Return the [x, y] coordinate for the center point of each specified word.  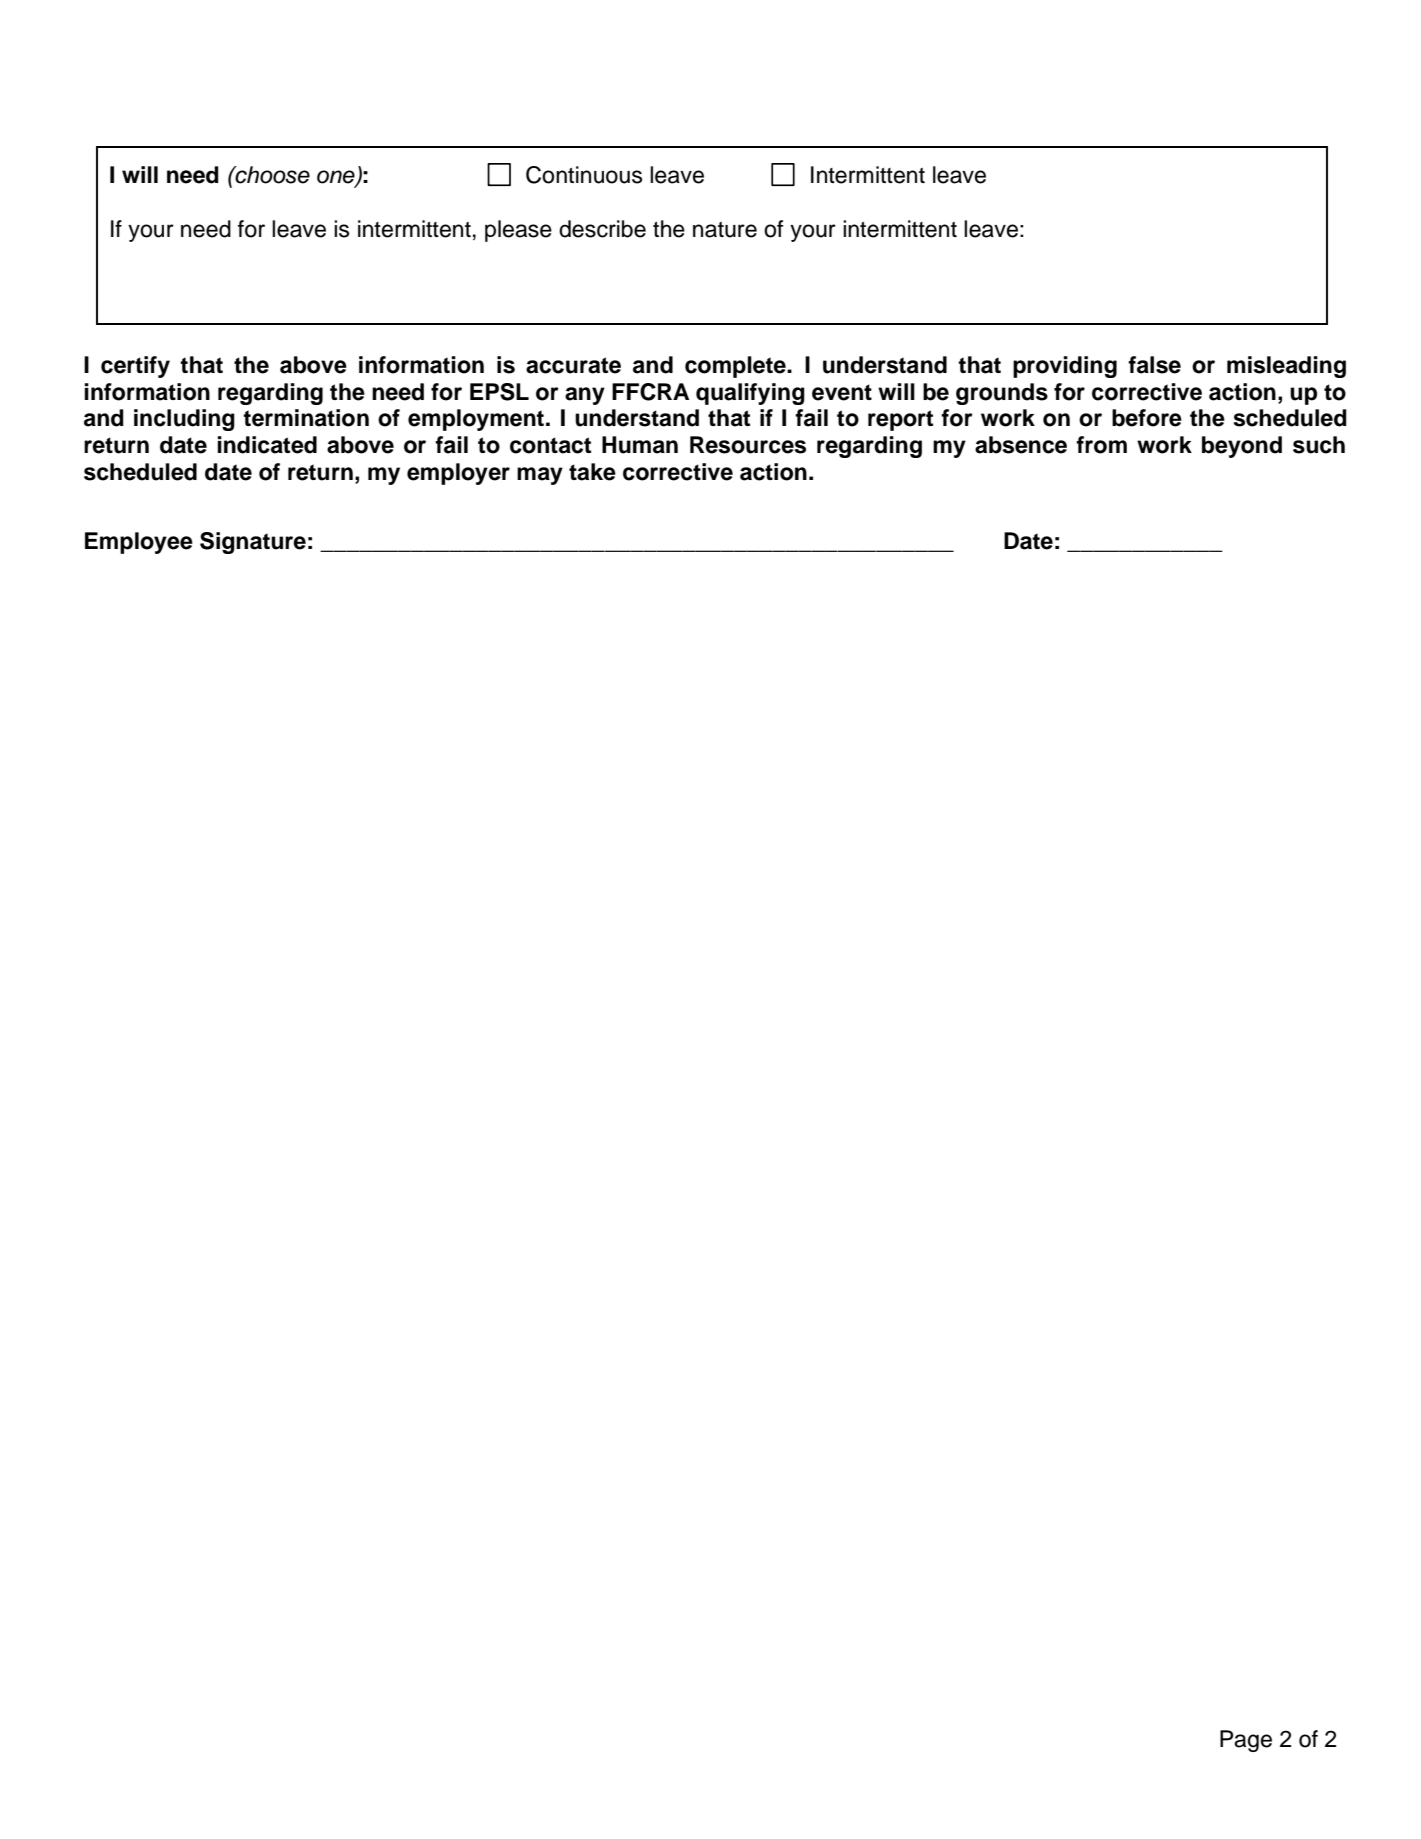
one [337, 178]
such [1319, 445]
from [1101, 445]
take [592, 472]
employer [458, 474]
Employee [139, 543]
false [1154, 365]
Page [1246, 1741]
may [540, 476]
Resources [748, 445]
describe [602, 229]
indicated [267, 445]
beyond [1242, 447]
